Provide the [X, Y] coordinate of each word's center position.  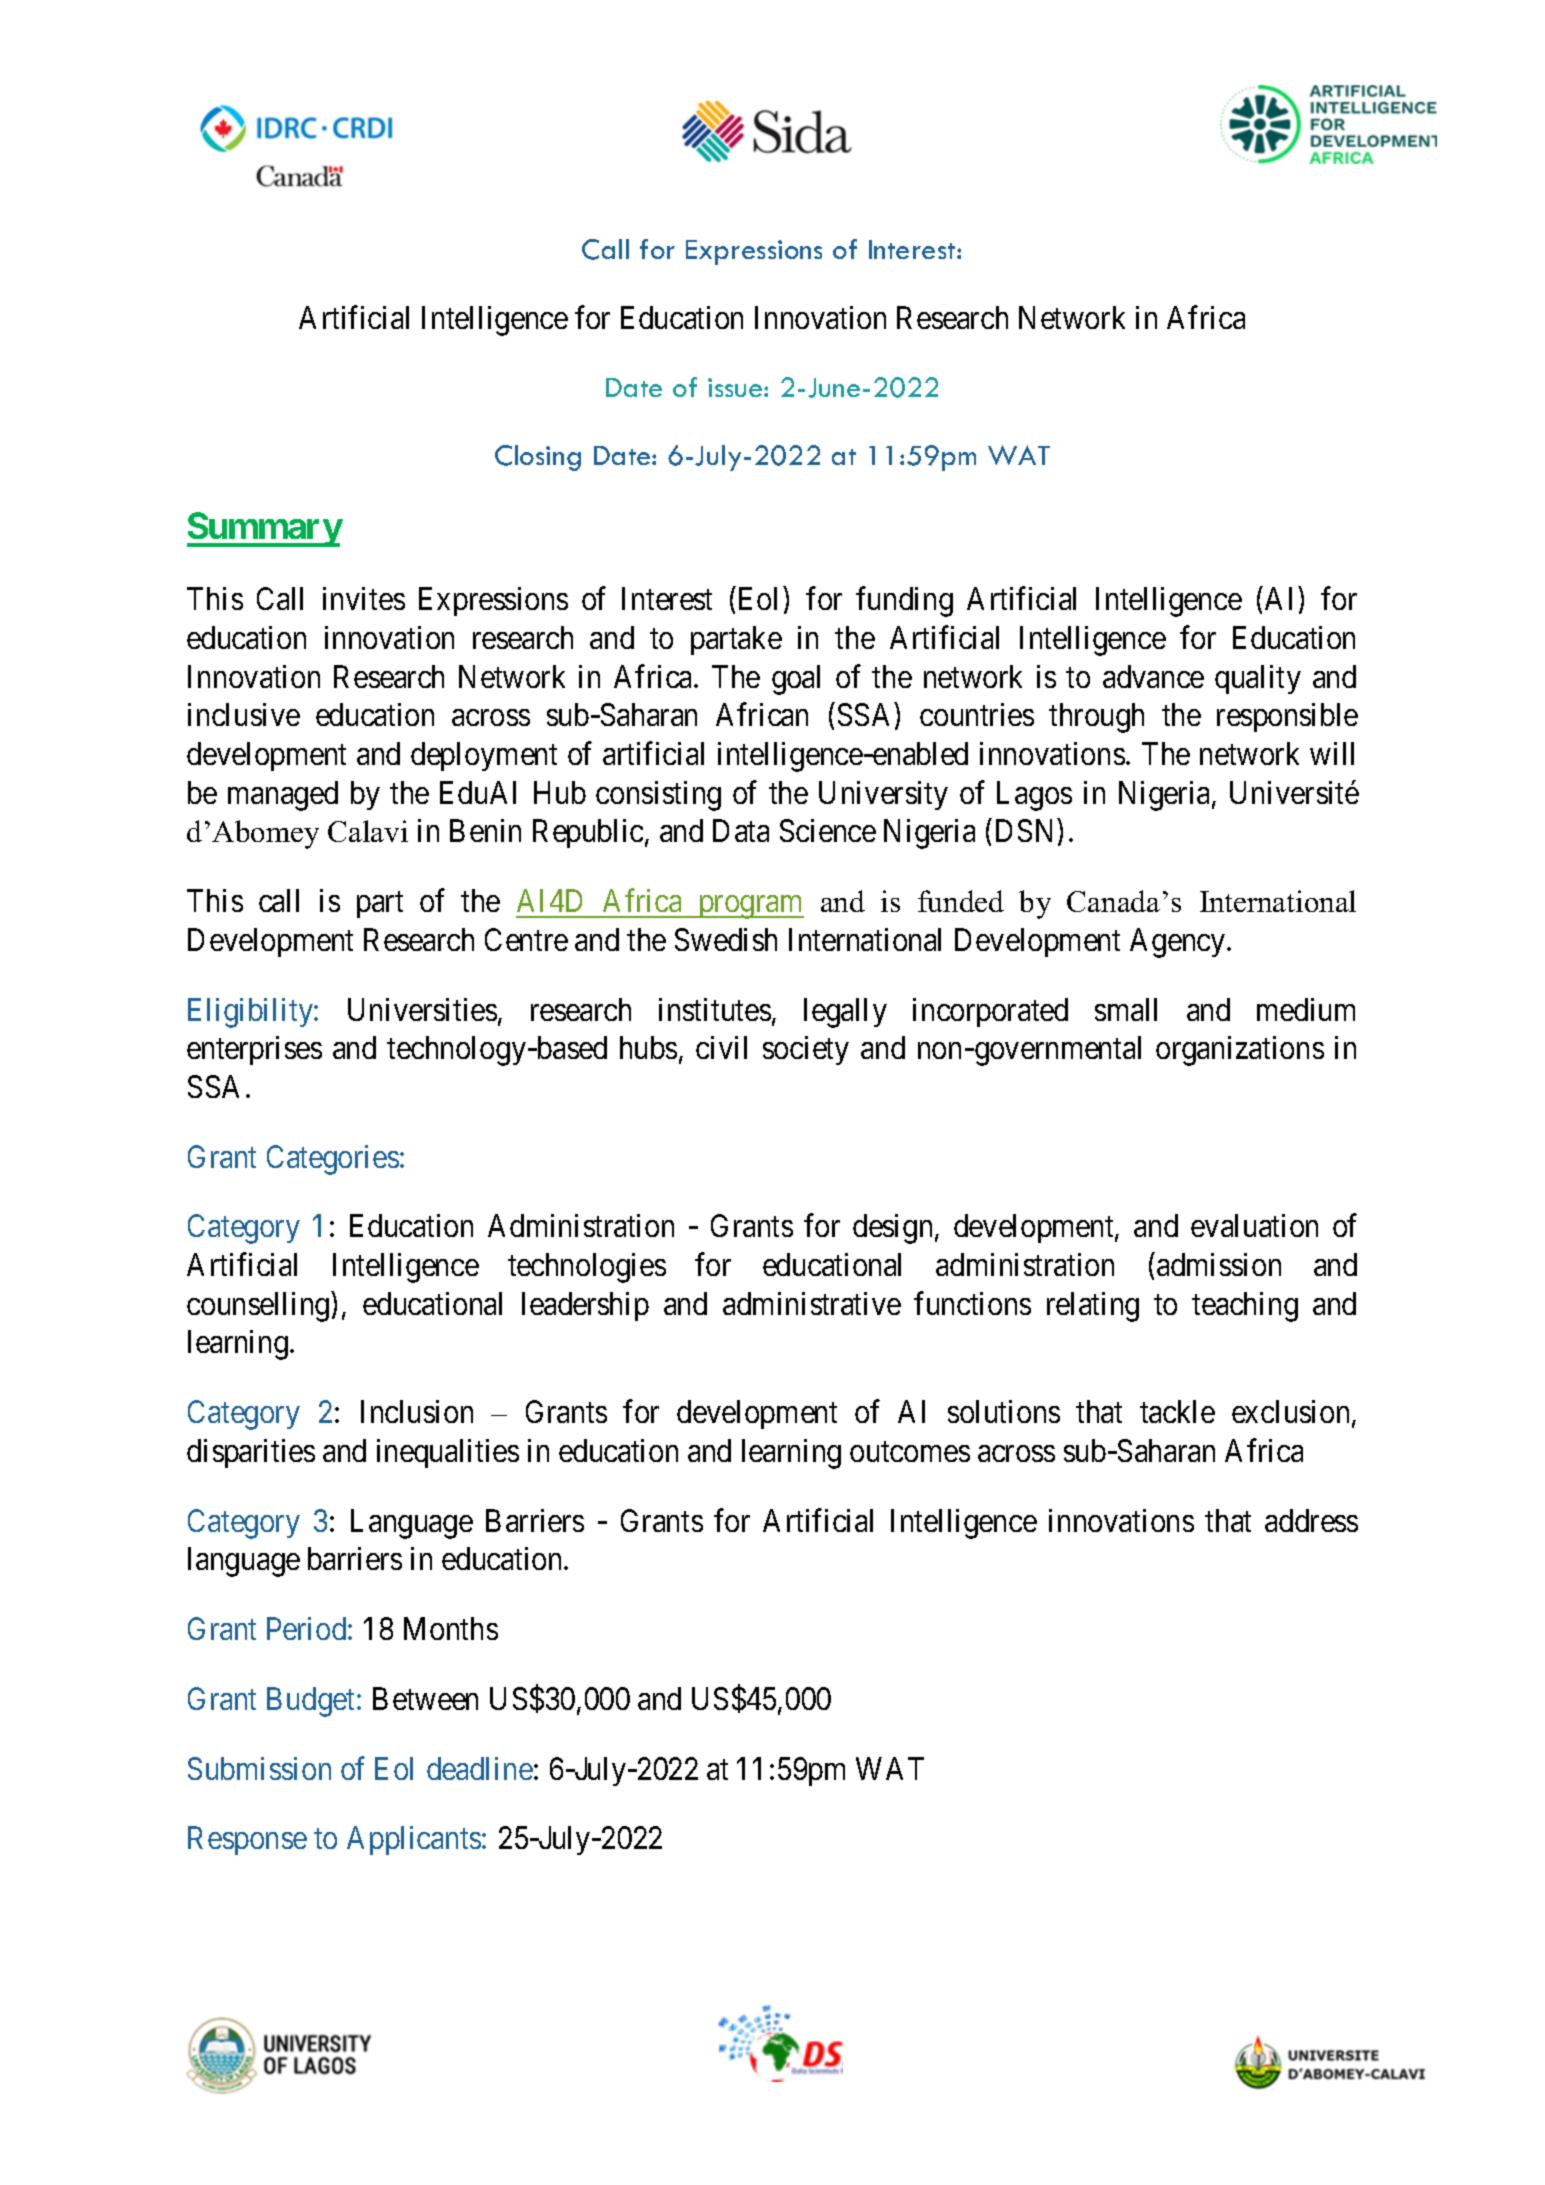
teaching [1245, 1307]
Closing [538, 458]
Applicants [414, 1840]
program [750, 907]
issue [736, 387]
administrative [812, 1303]
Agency [1179, 943]
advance [1153, 676]
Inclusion [417, 1411]
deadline [480, 1768]
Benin [485, 830]
